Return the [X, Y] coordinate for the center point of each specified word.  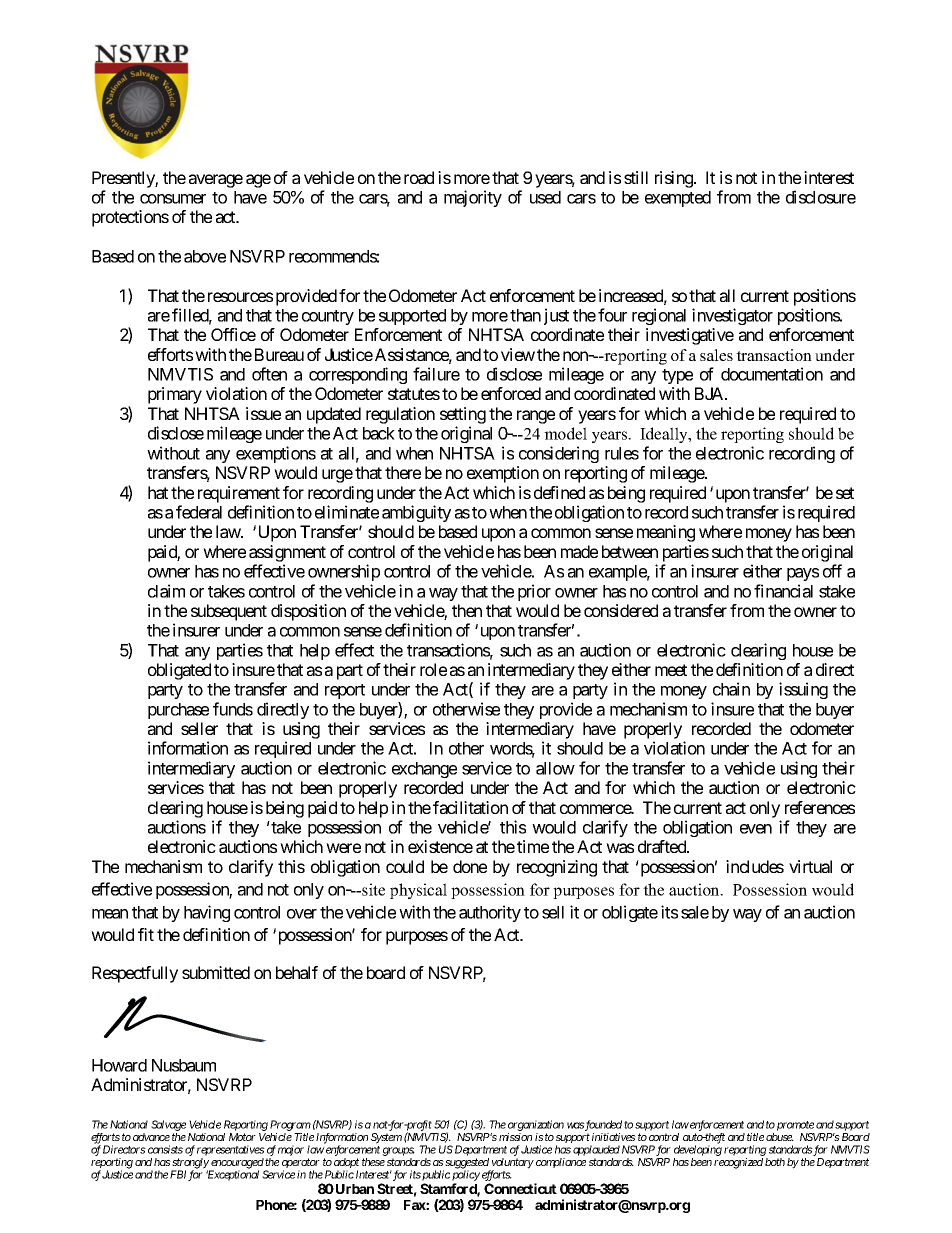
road [419, 177]
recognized [738, 1163]
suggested [466, 1164]
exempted [678, 199]
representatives [231, 1150]
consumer [173, 199]
